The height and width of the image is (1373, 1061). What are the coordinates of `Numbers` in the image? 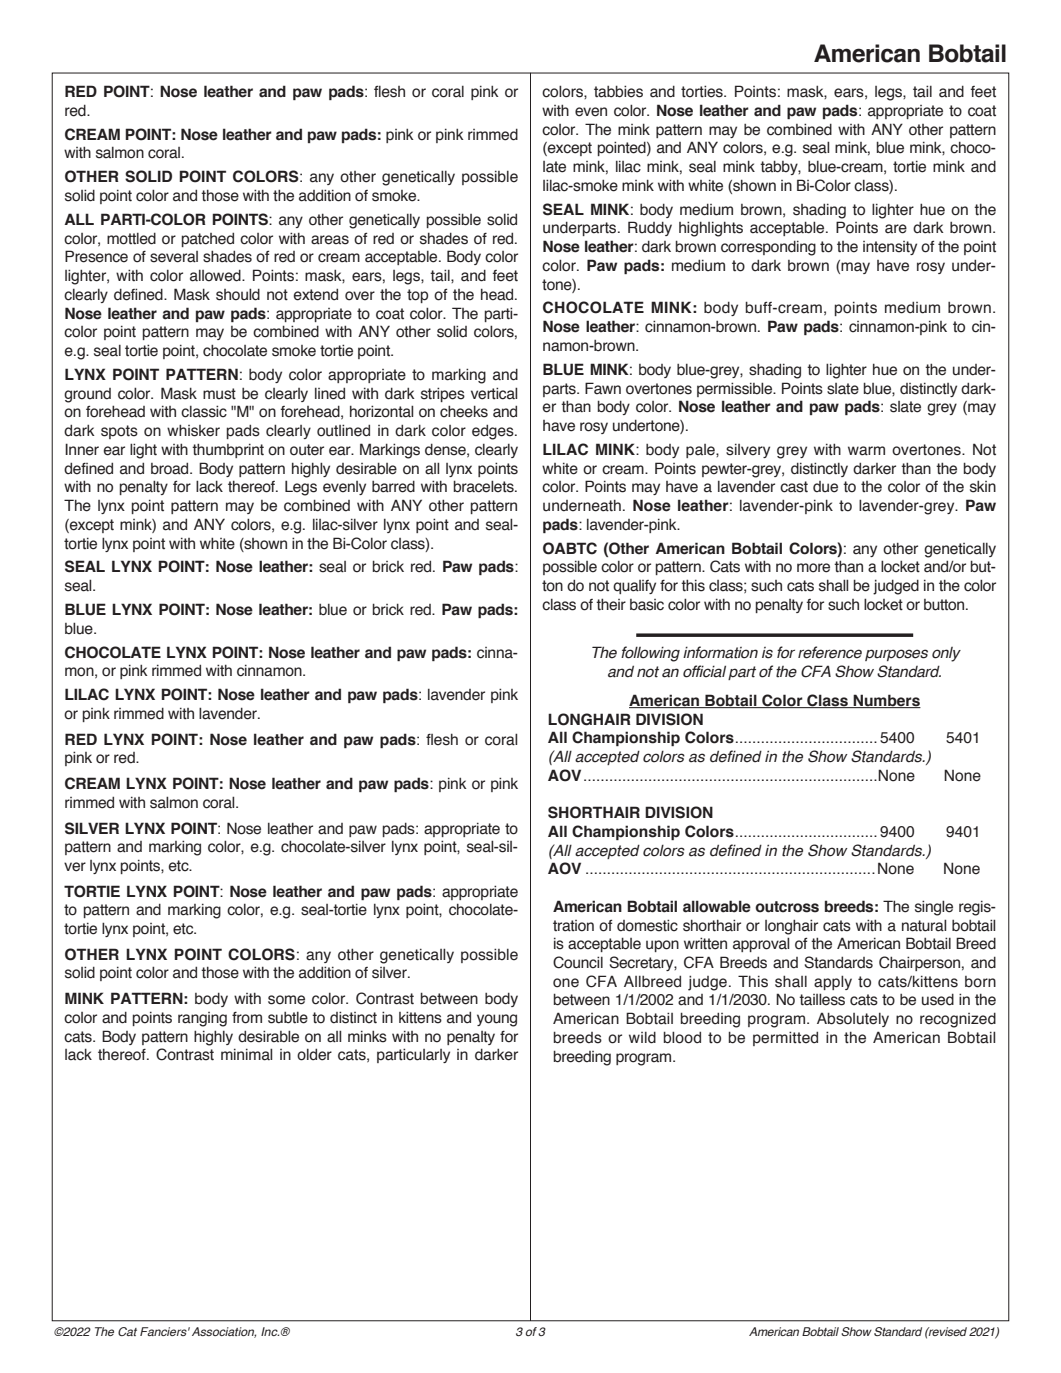 It's located at (886, 701).
